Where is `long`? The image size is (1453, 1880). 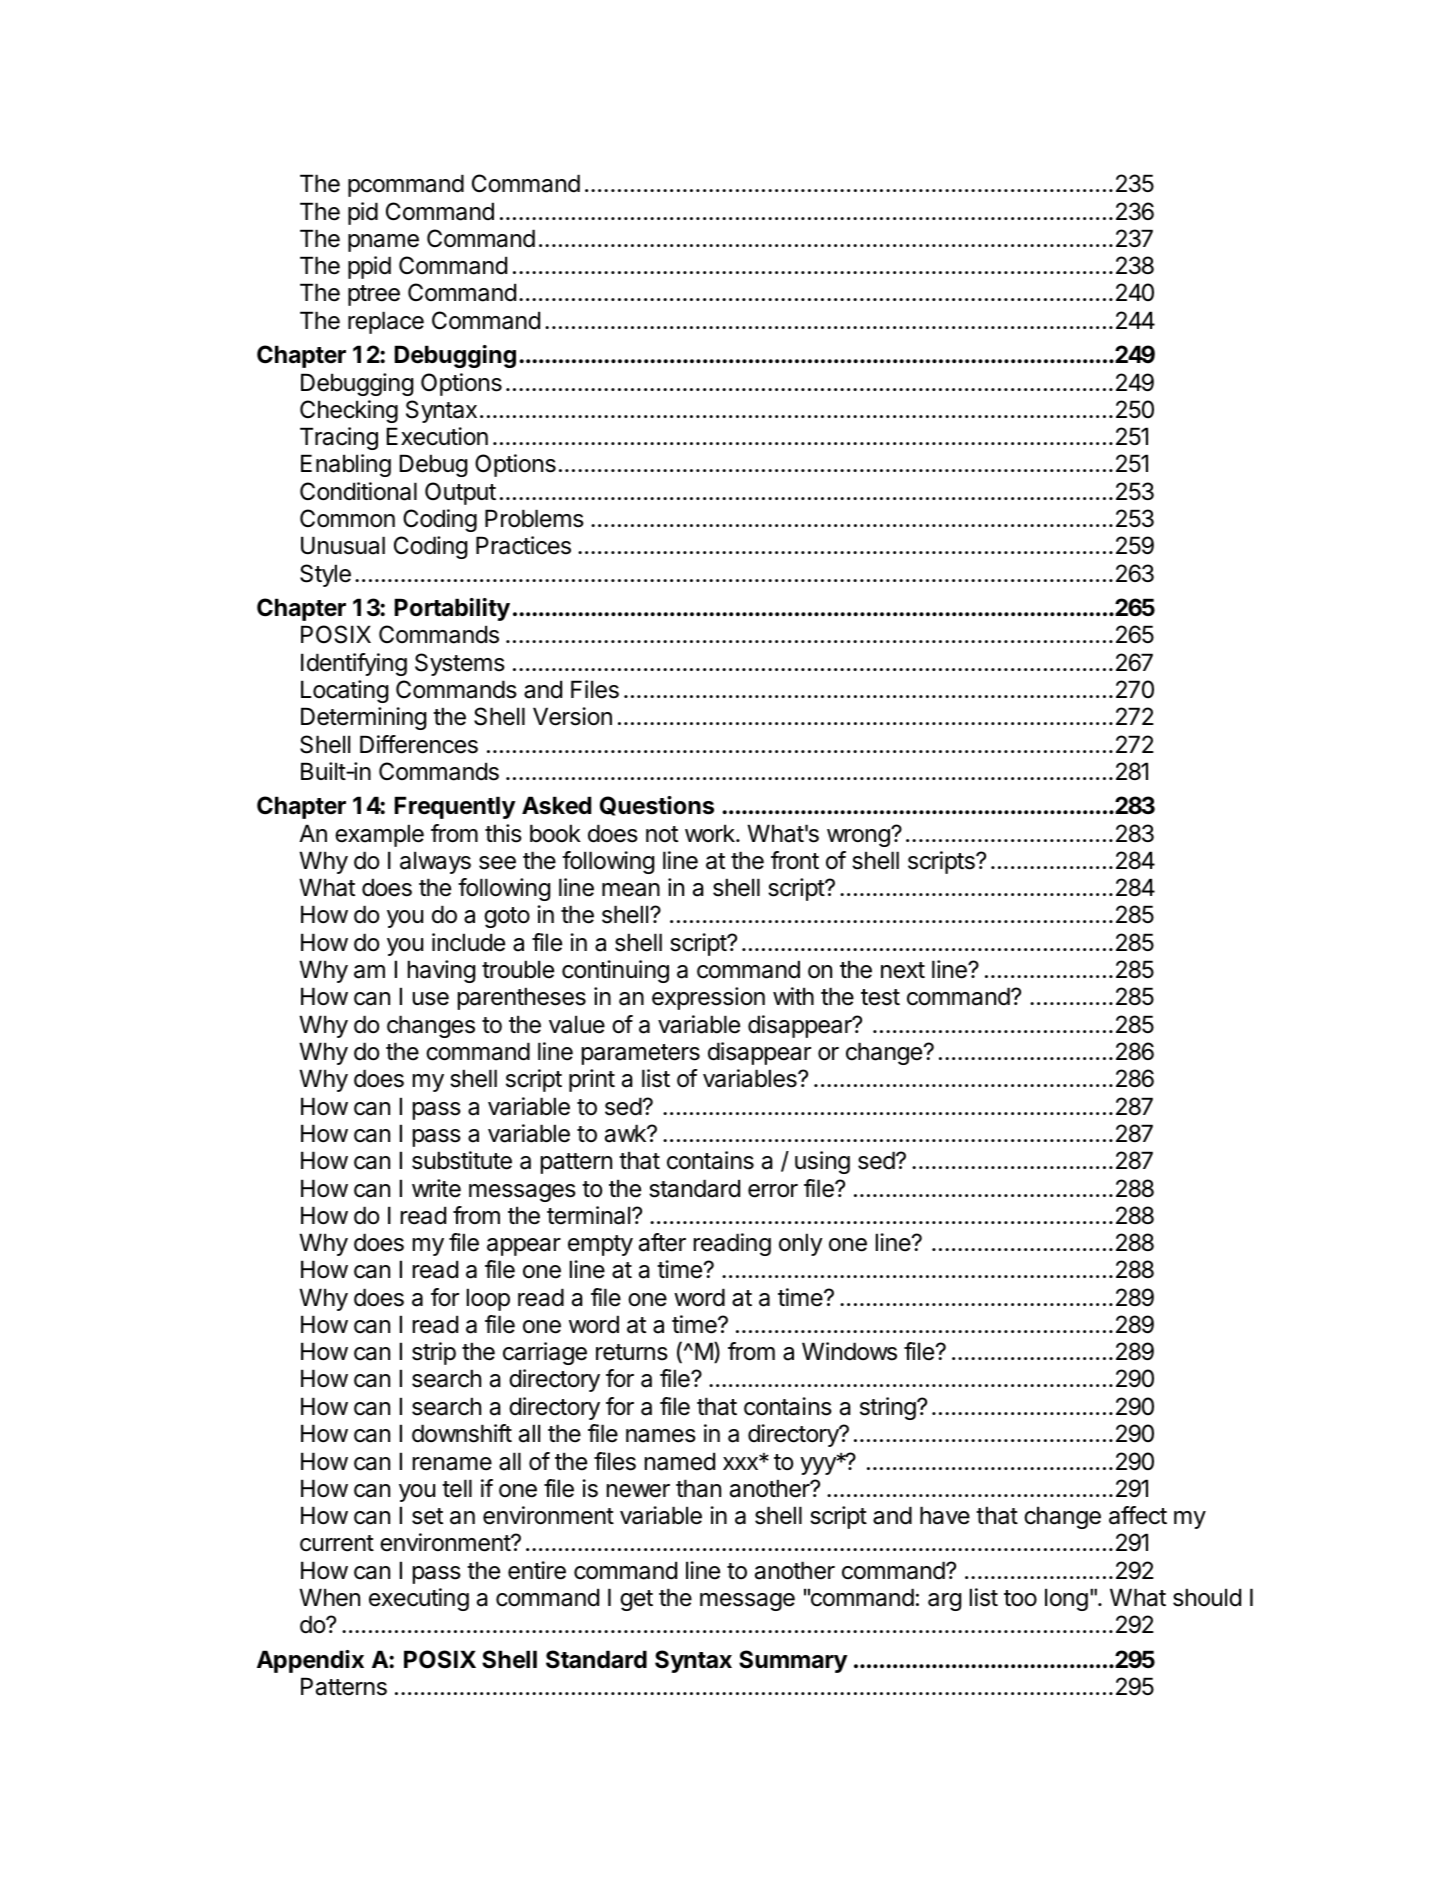
long is located at coordinates (1066, 1599).
